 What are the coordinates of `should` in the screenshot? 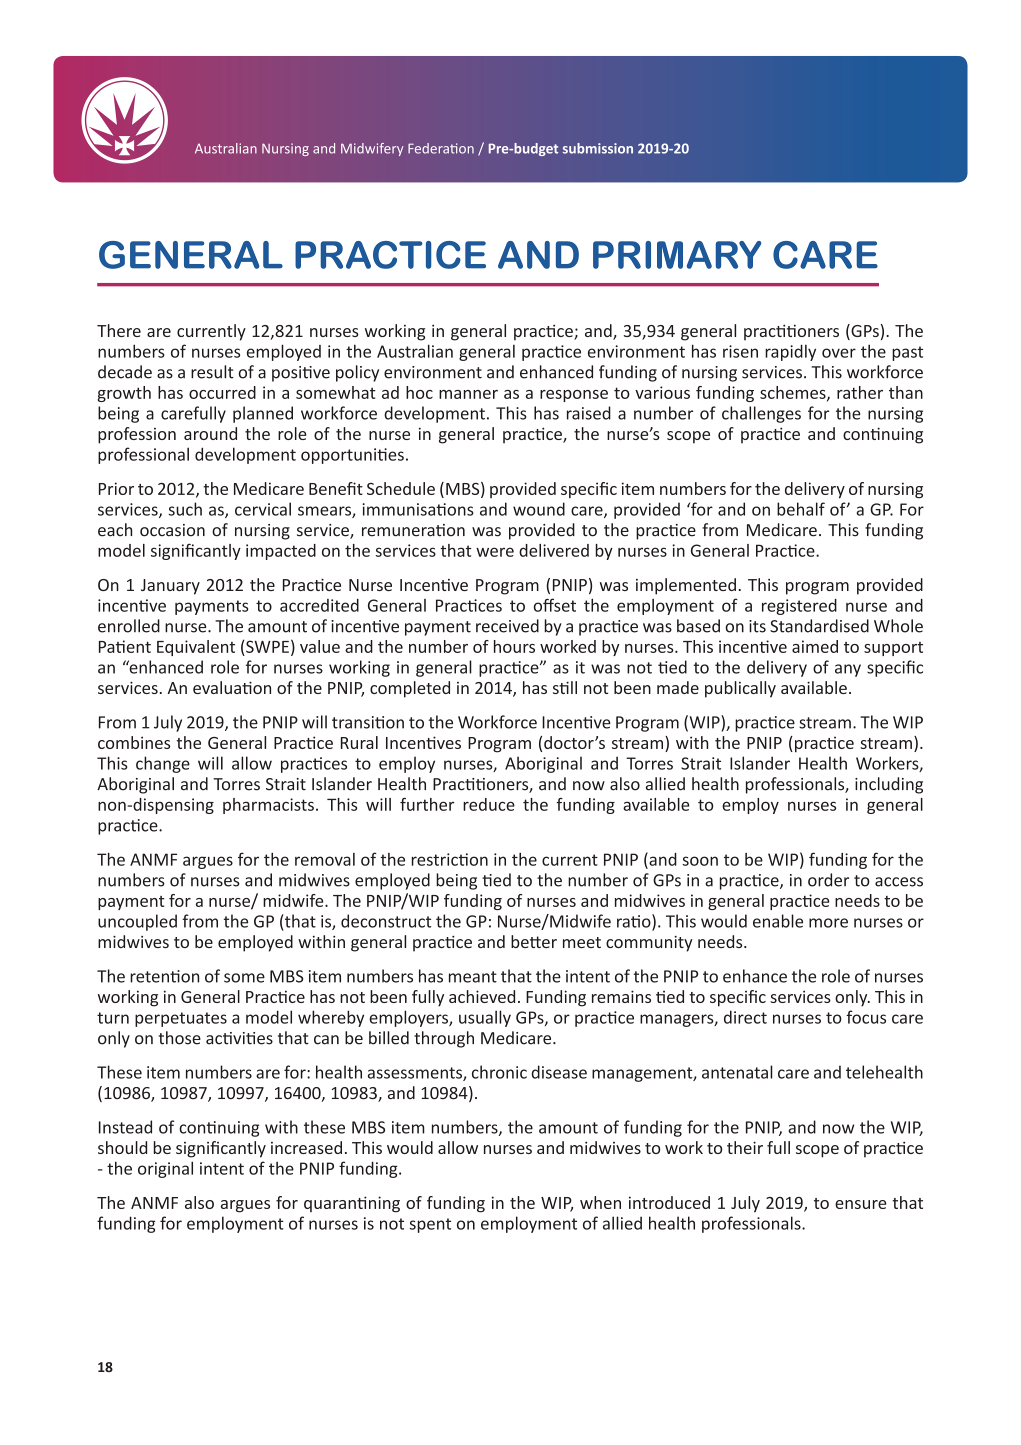 It's located at (122, 1147).
